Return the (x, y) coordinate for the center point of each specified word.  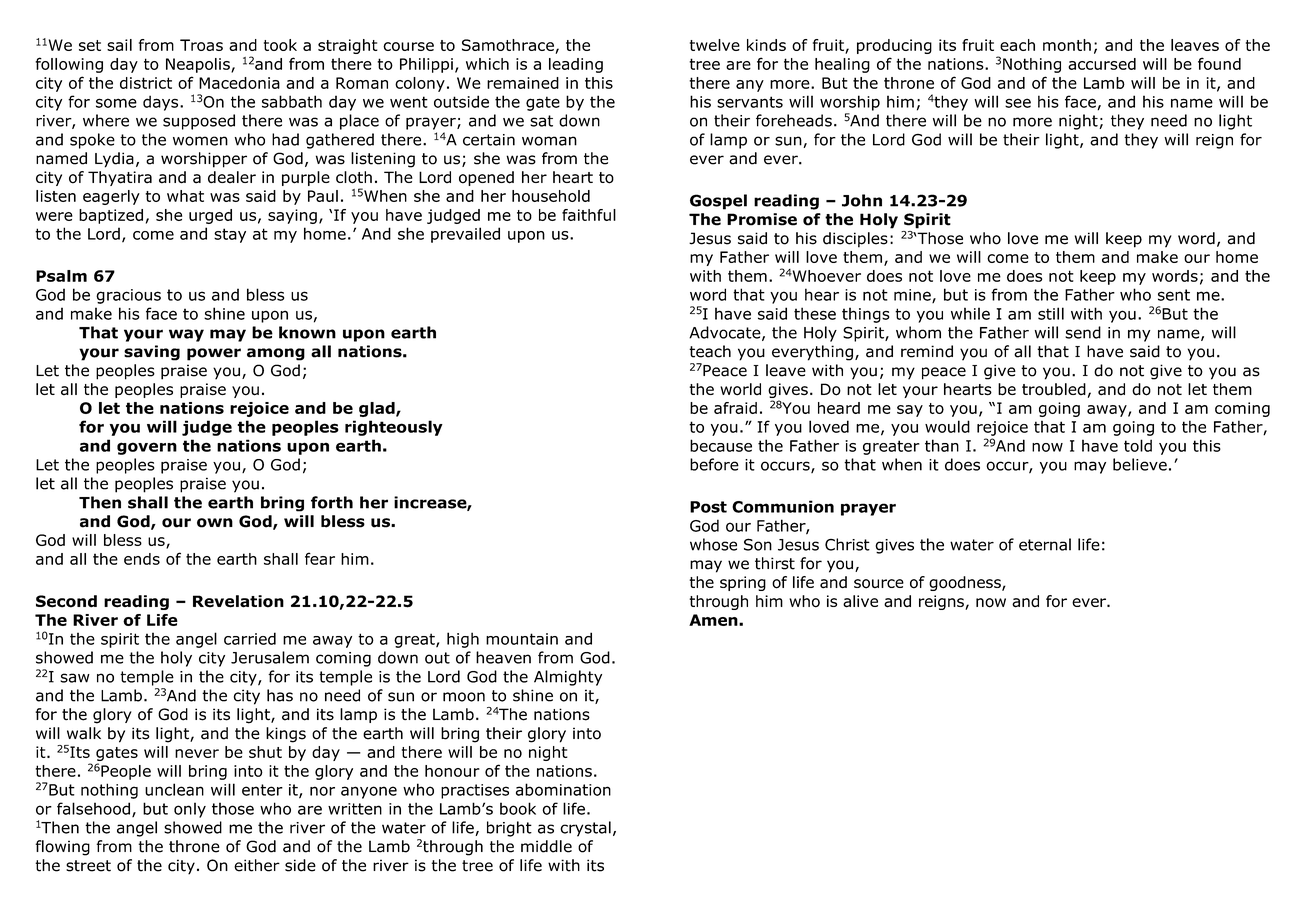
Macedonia (239, 83)
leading (576, 65)
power (214, 354)
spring (743, 583)
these (815, 313)
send (1083, 332)
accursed (1102, 64)
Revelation (238, 601)
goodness (966, 583)
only (190, 810)
